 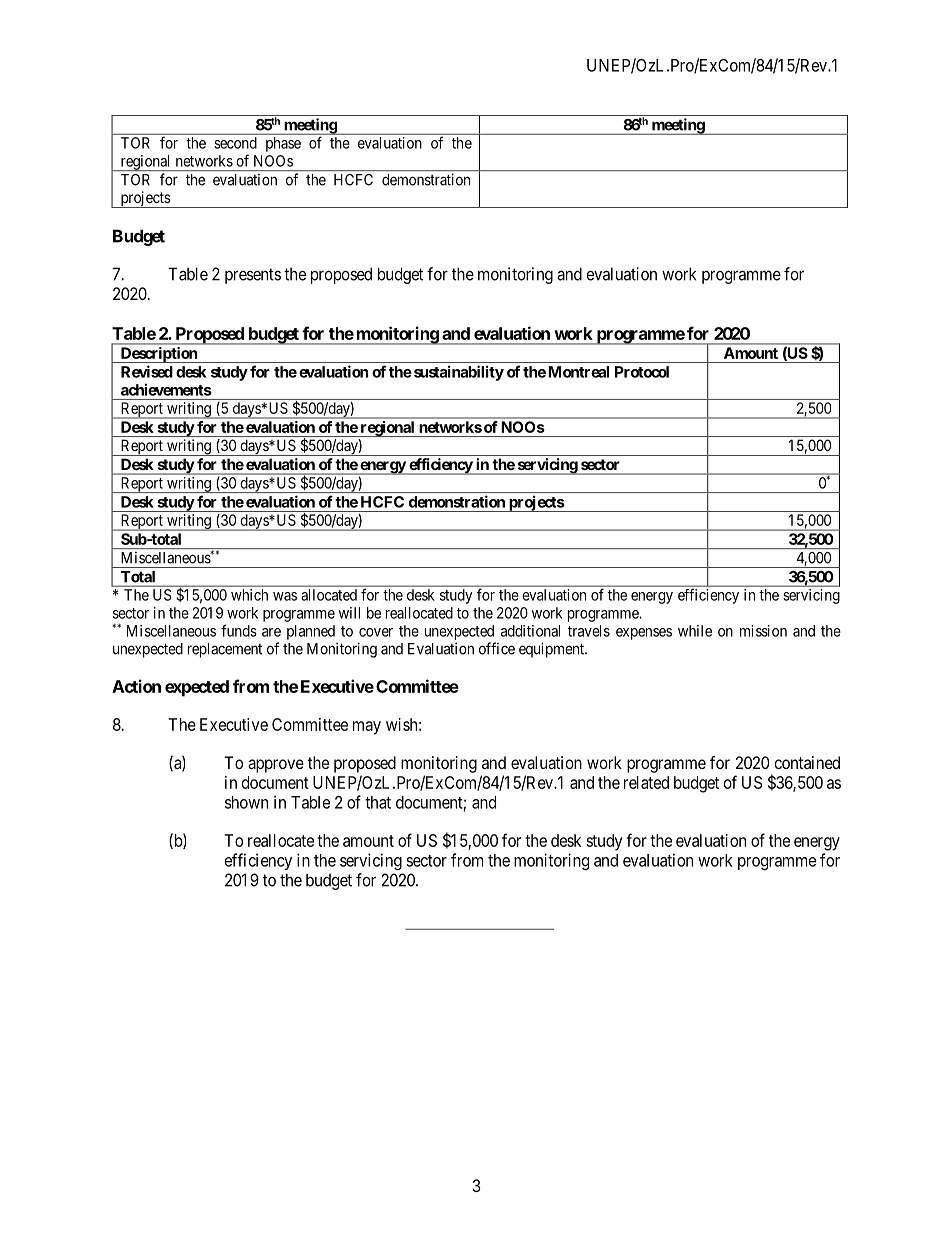 What do you see at coordinates (236, 143) in the image?
I see `second` at bounding box center [236, 143].
